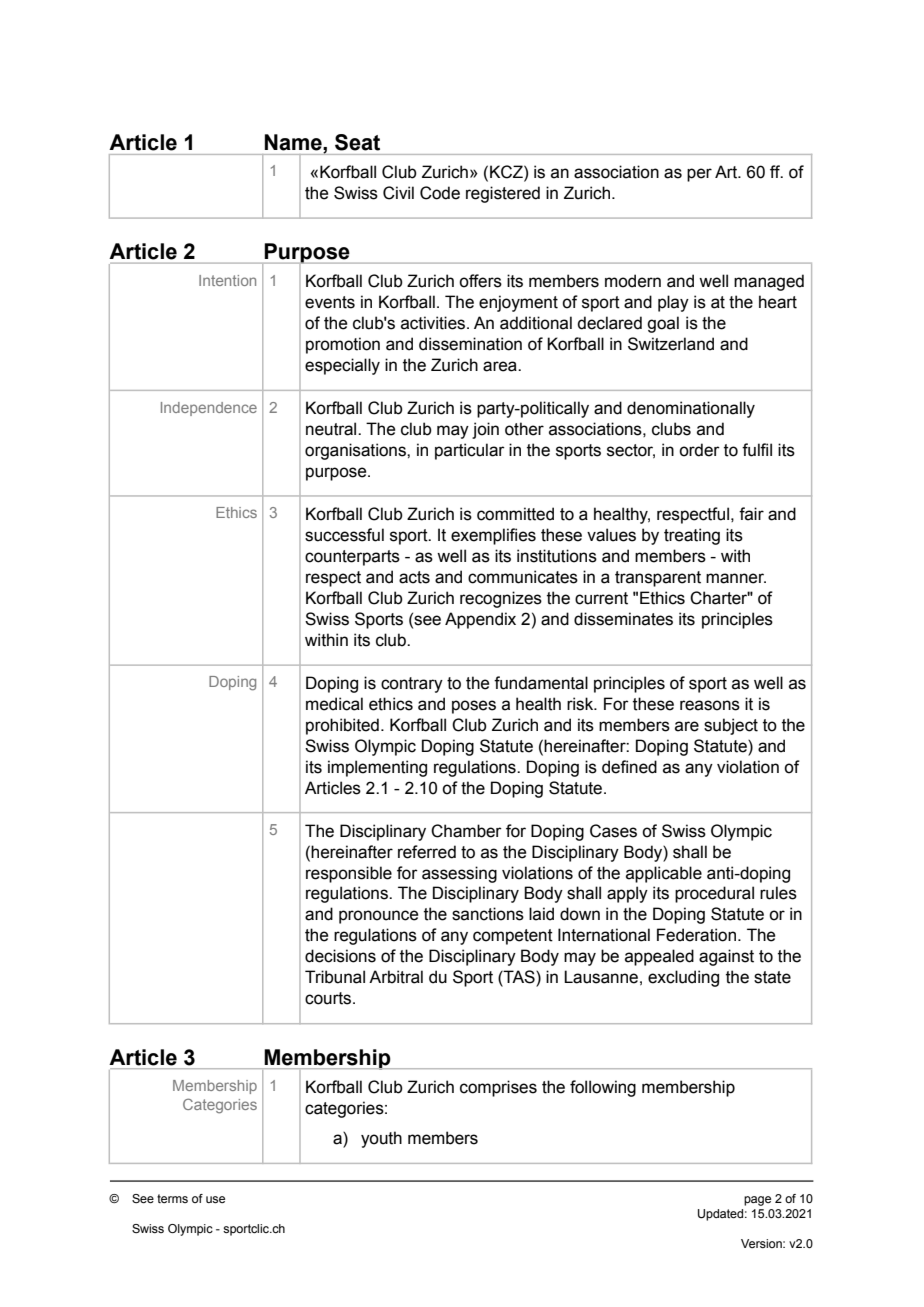 This document has height=1307, width=924. I want to click on per, so click(699, 175).
